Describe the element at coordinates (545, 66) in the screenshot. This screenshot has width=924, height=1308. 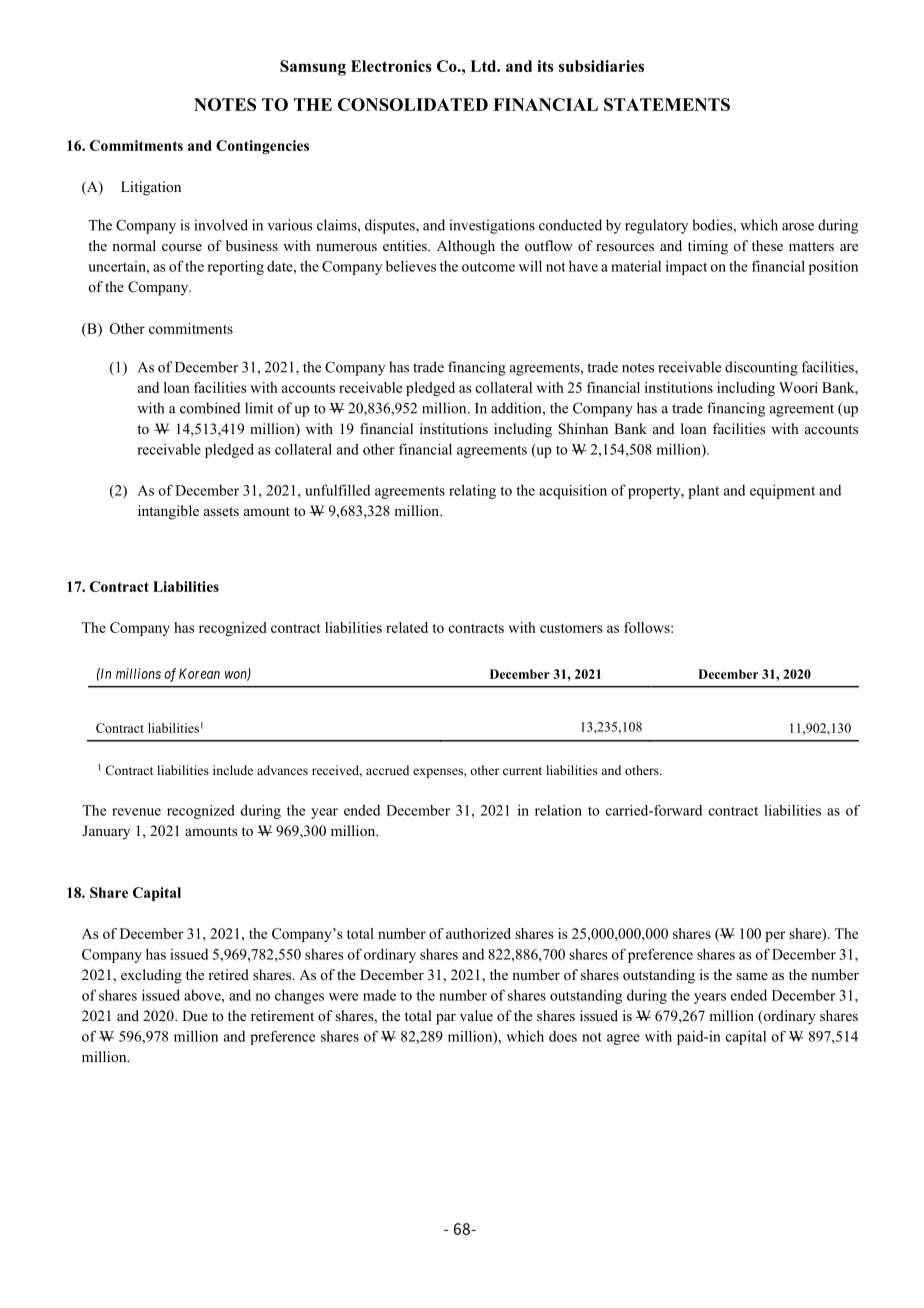
I see `its` at that location.
